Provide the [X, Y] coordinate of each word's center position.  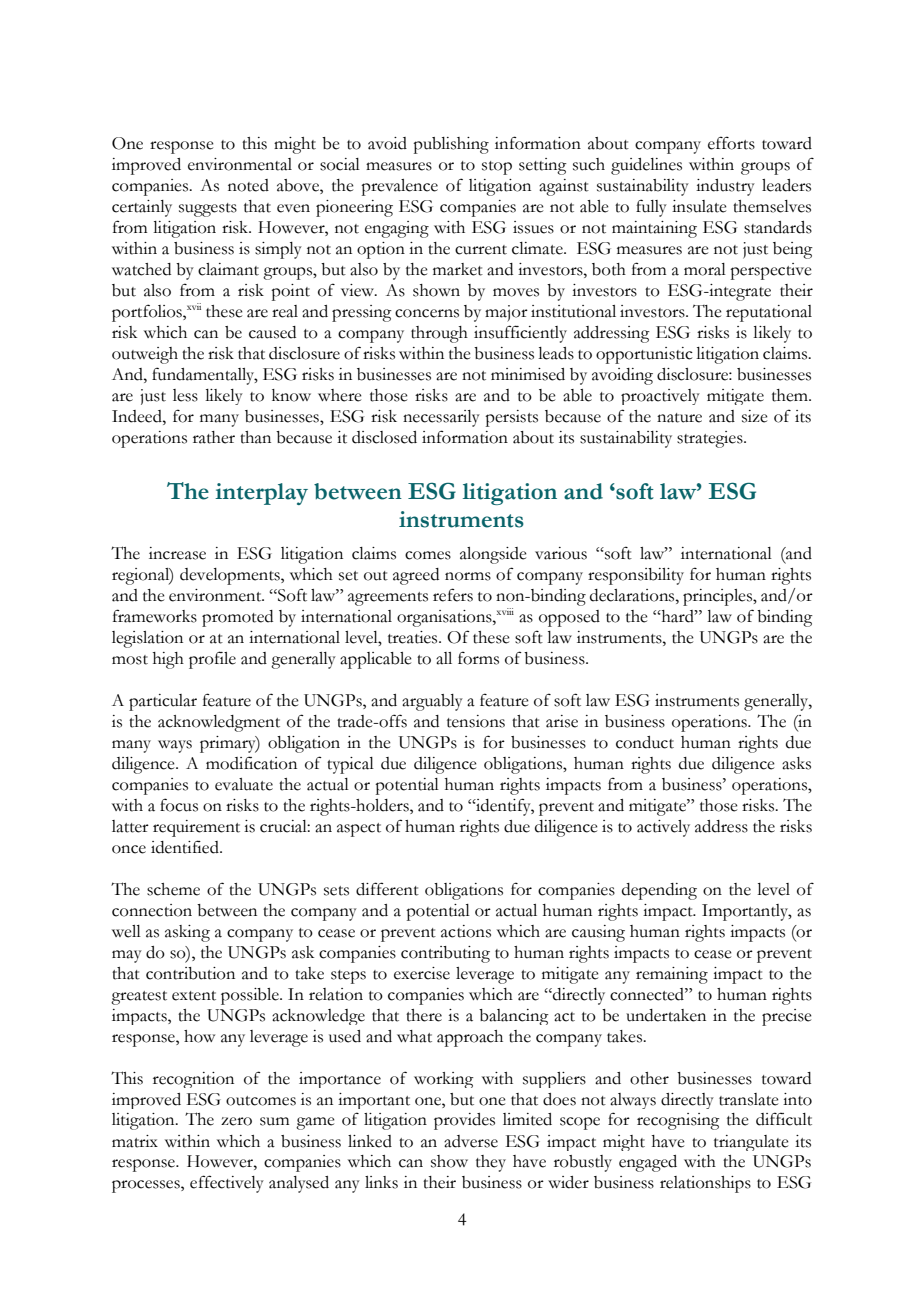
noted [248, 185]
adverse [471, 1141]
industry [725, 187]
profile [212, 660]
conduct [645, 742]
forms [478, 658]
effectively [227, 1184]
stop [497, 168]
